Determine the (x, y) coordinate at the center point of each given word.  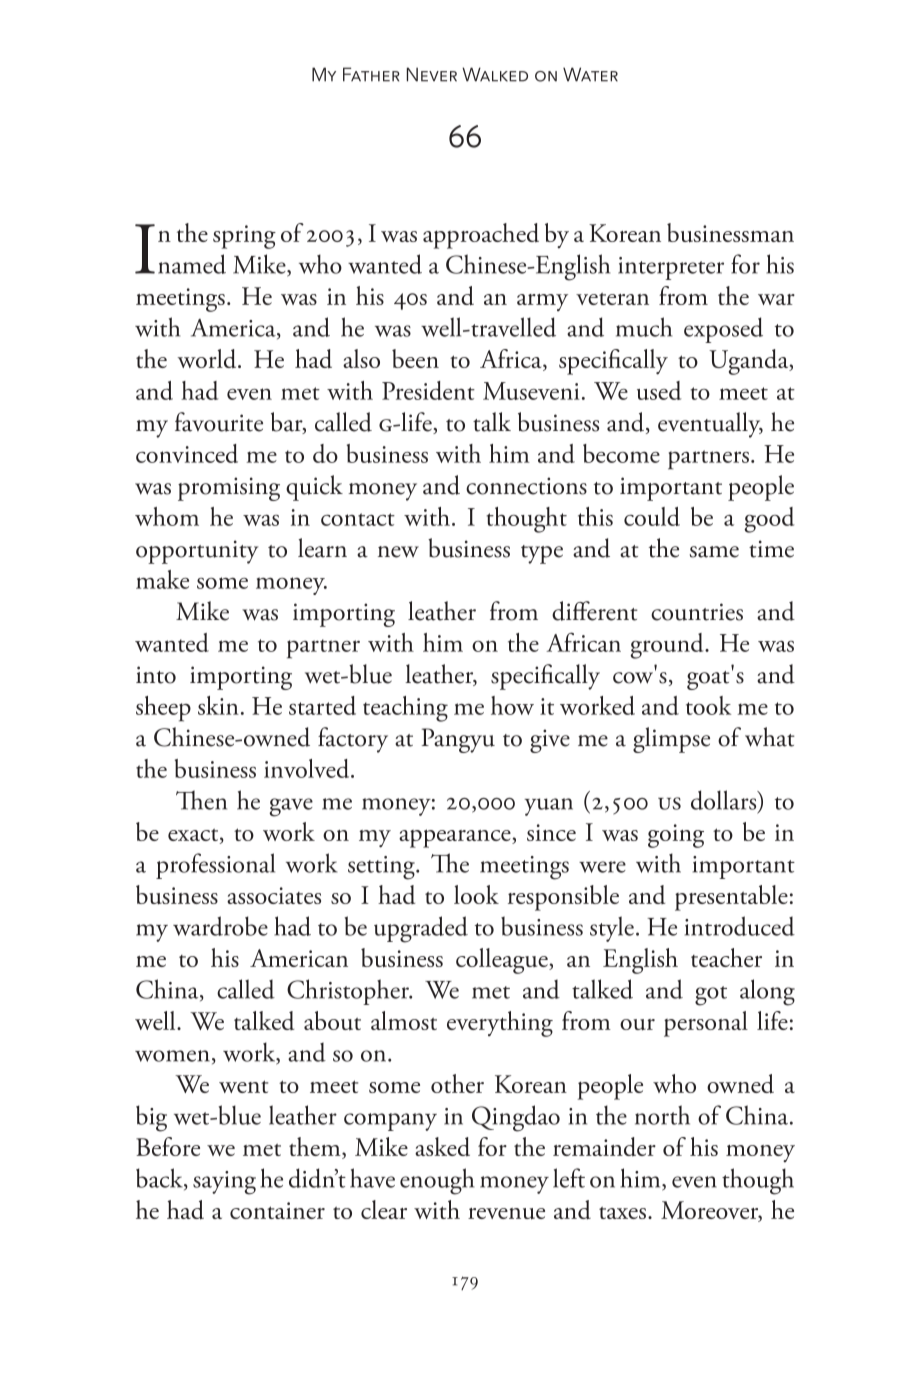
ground (668, 646)
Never (432, 74)
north (662, 1115)
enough (437, 1181)
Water (590, 74)
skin (218, 705)
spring (244, 237)
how (512, 705)
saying (224, 1183)
